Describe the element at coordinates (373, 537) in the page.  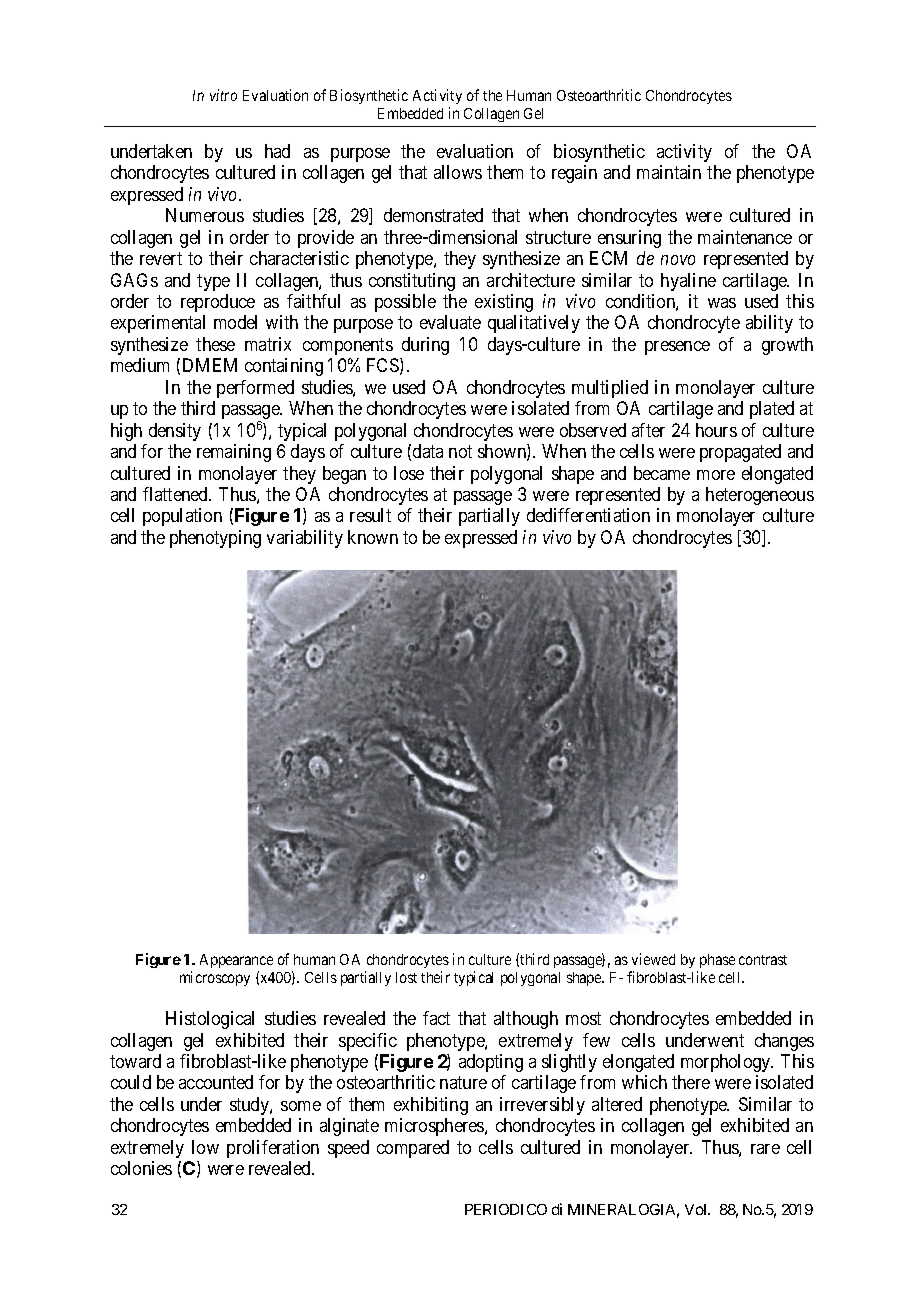
I see `known` at that location.
